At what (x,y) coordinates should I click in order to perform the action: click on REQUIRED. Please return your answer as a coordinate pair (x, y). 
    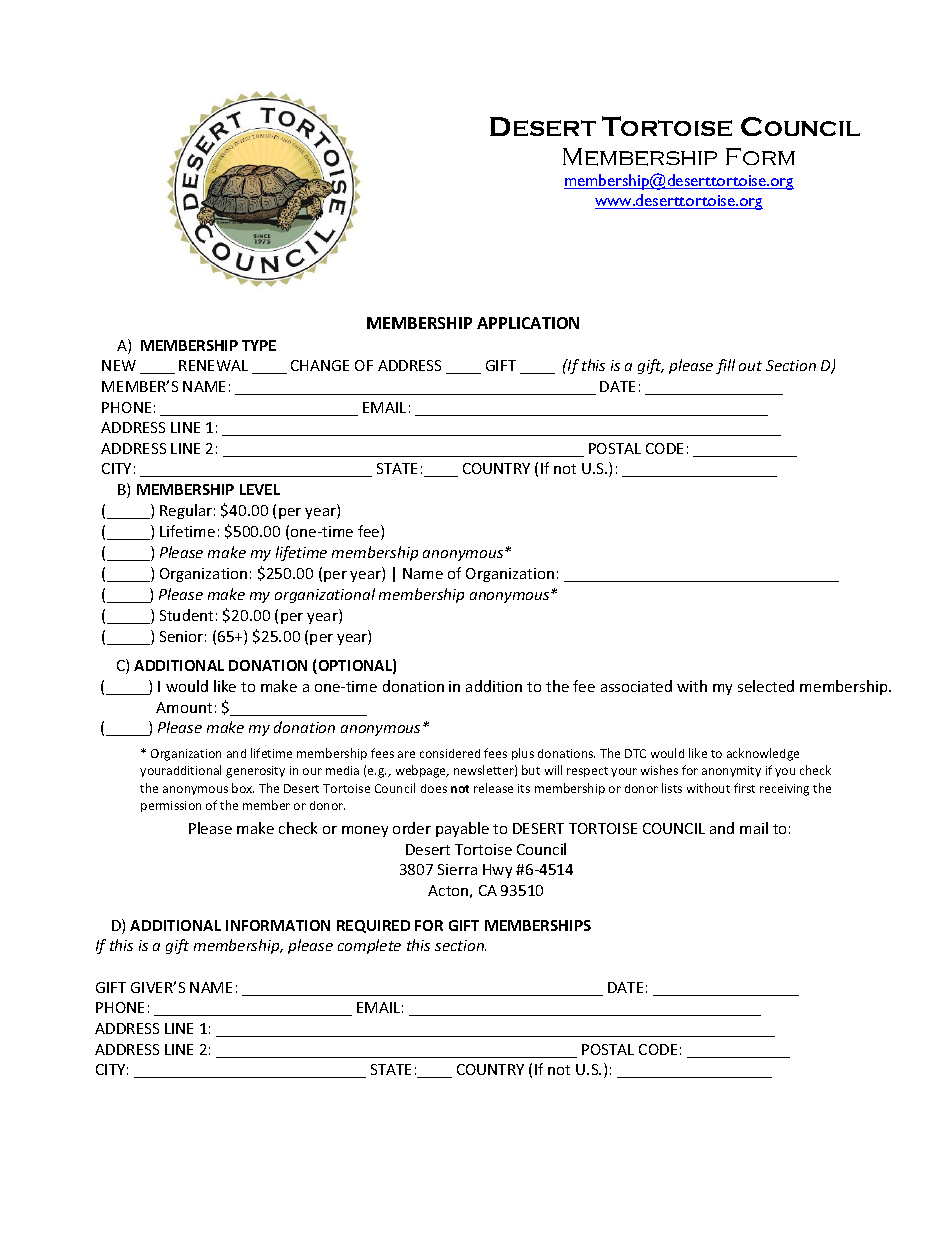
    Looking at the image, I should click on (373, 926).
